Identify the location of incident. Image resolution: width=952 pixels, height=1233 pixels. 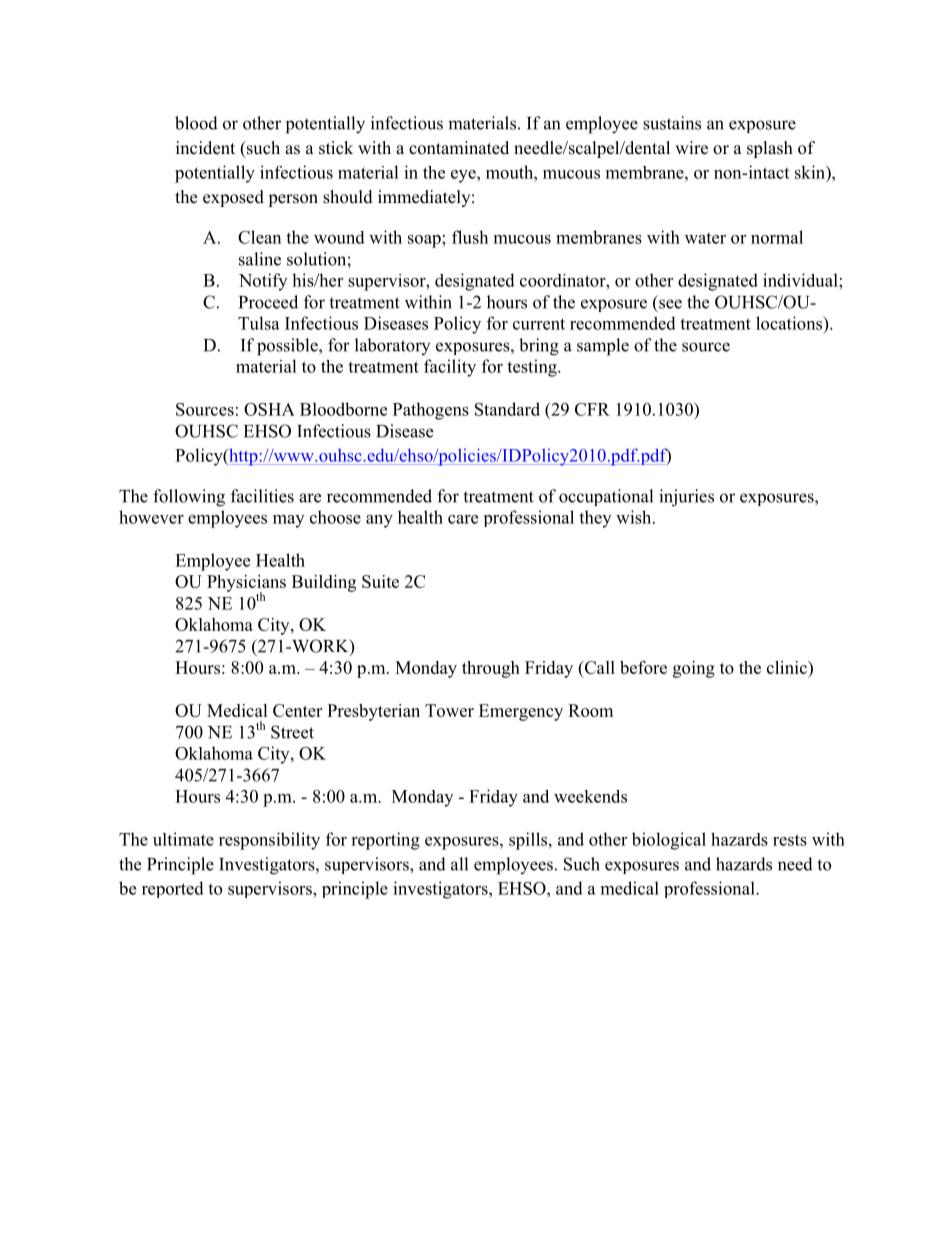
(205, 148).
